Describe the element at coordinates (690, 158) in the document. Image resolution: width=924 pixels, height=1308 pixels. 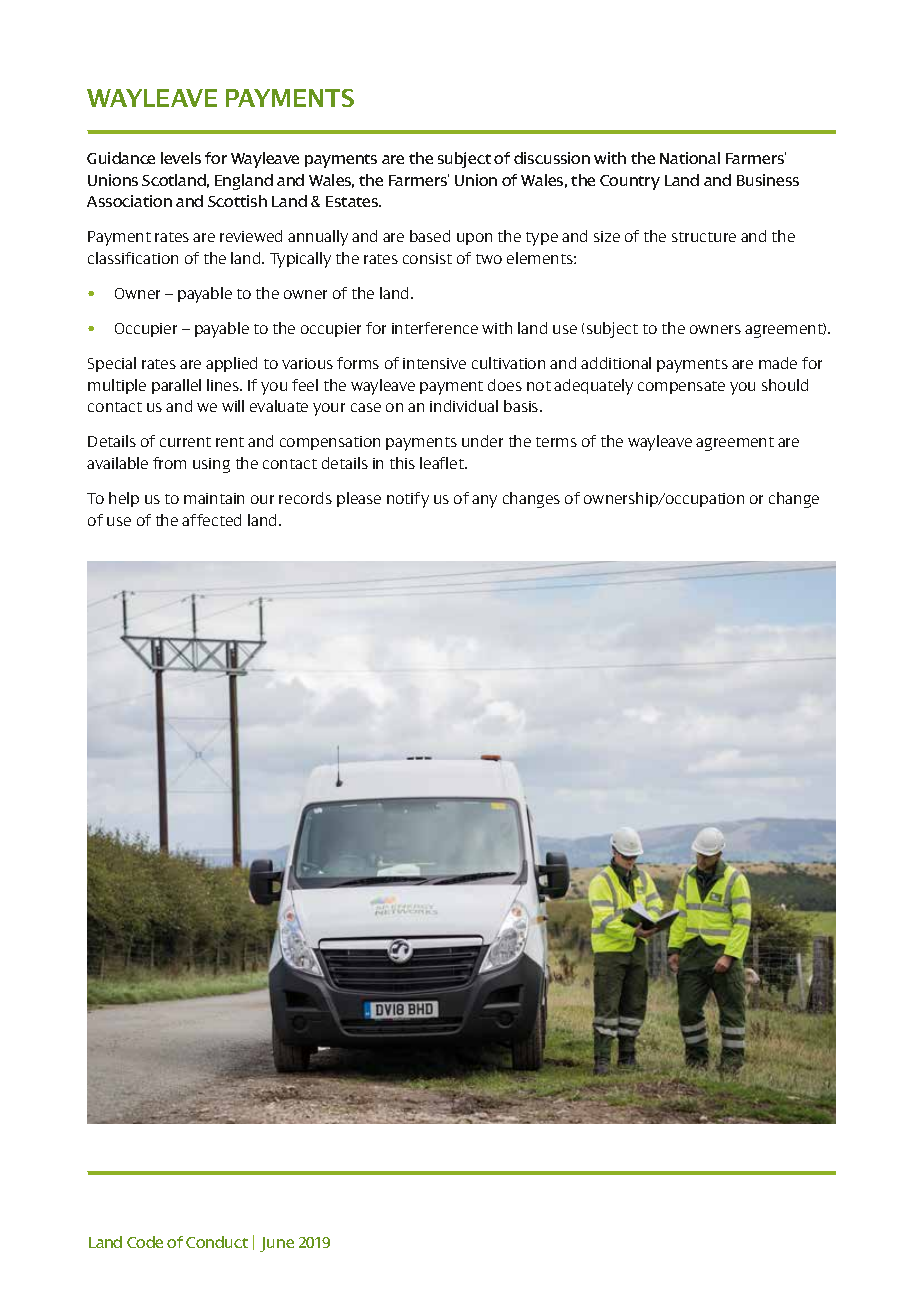
I see `National` at that location.
